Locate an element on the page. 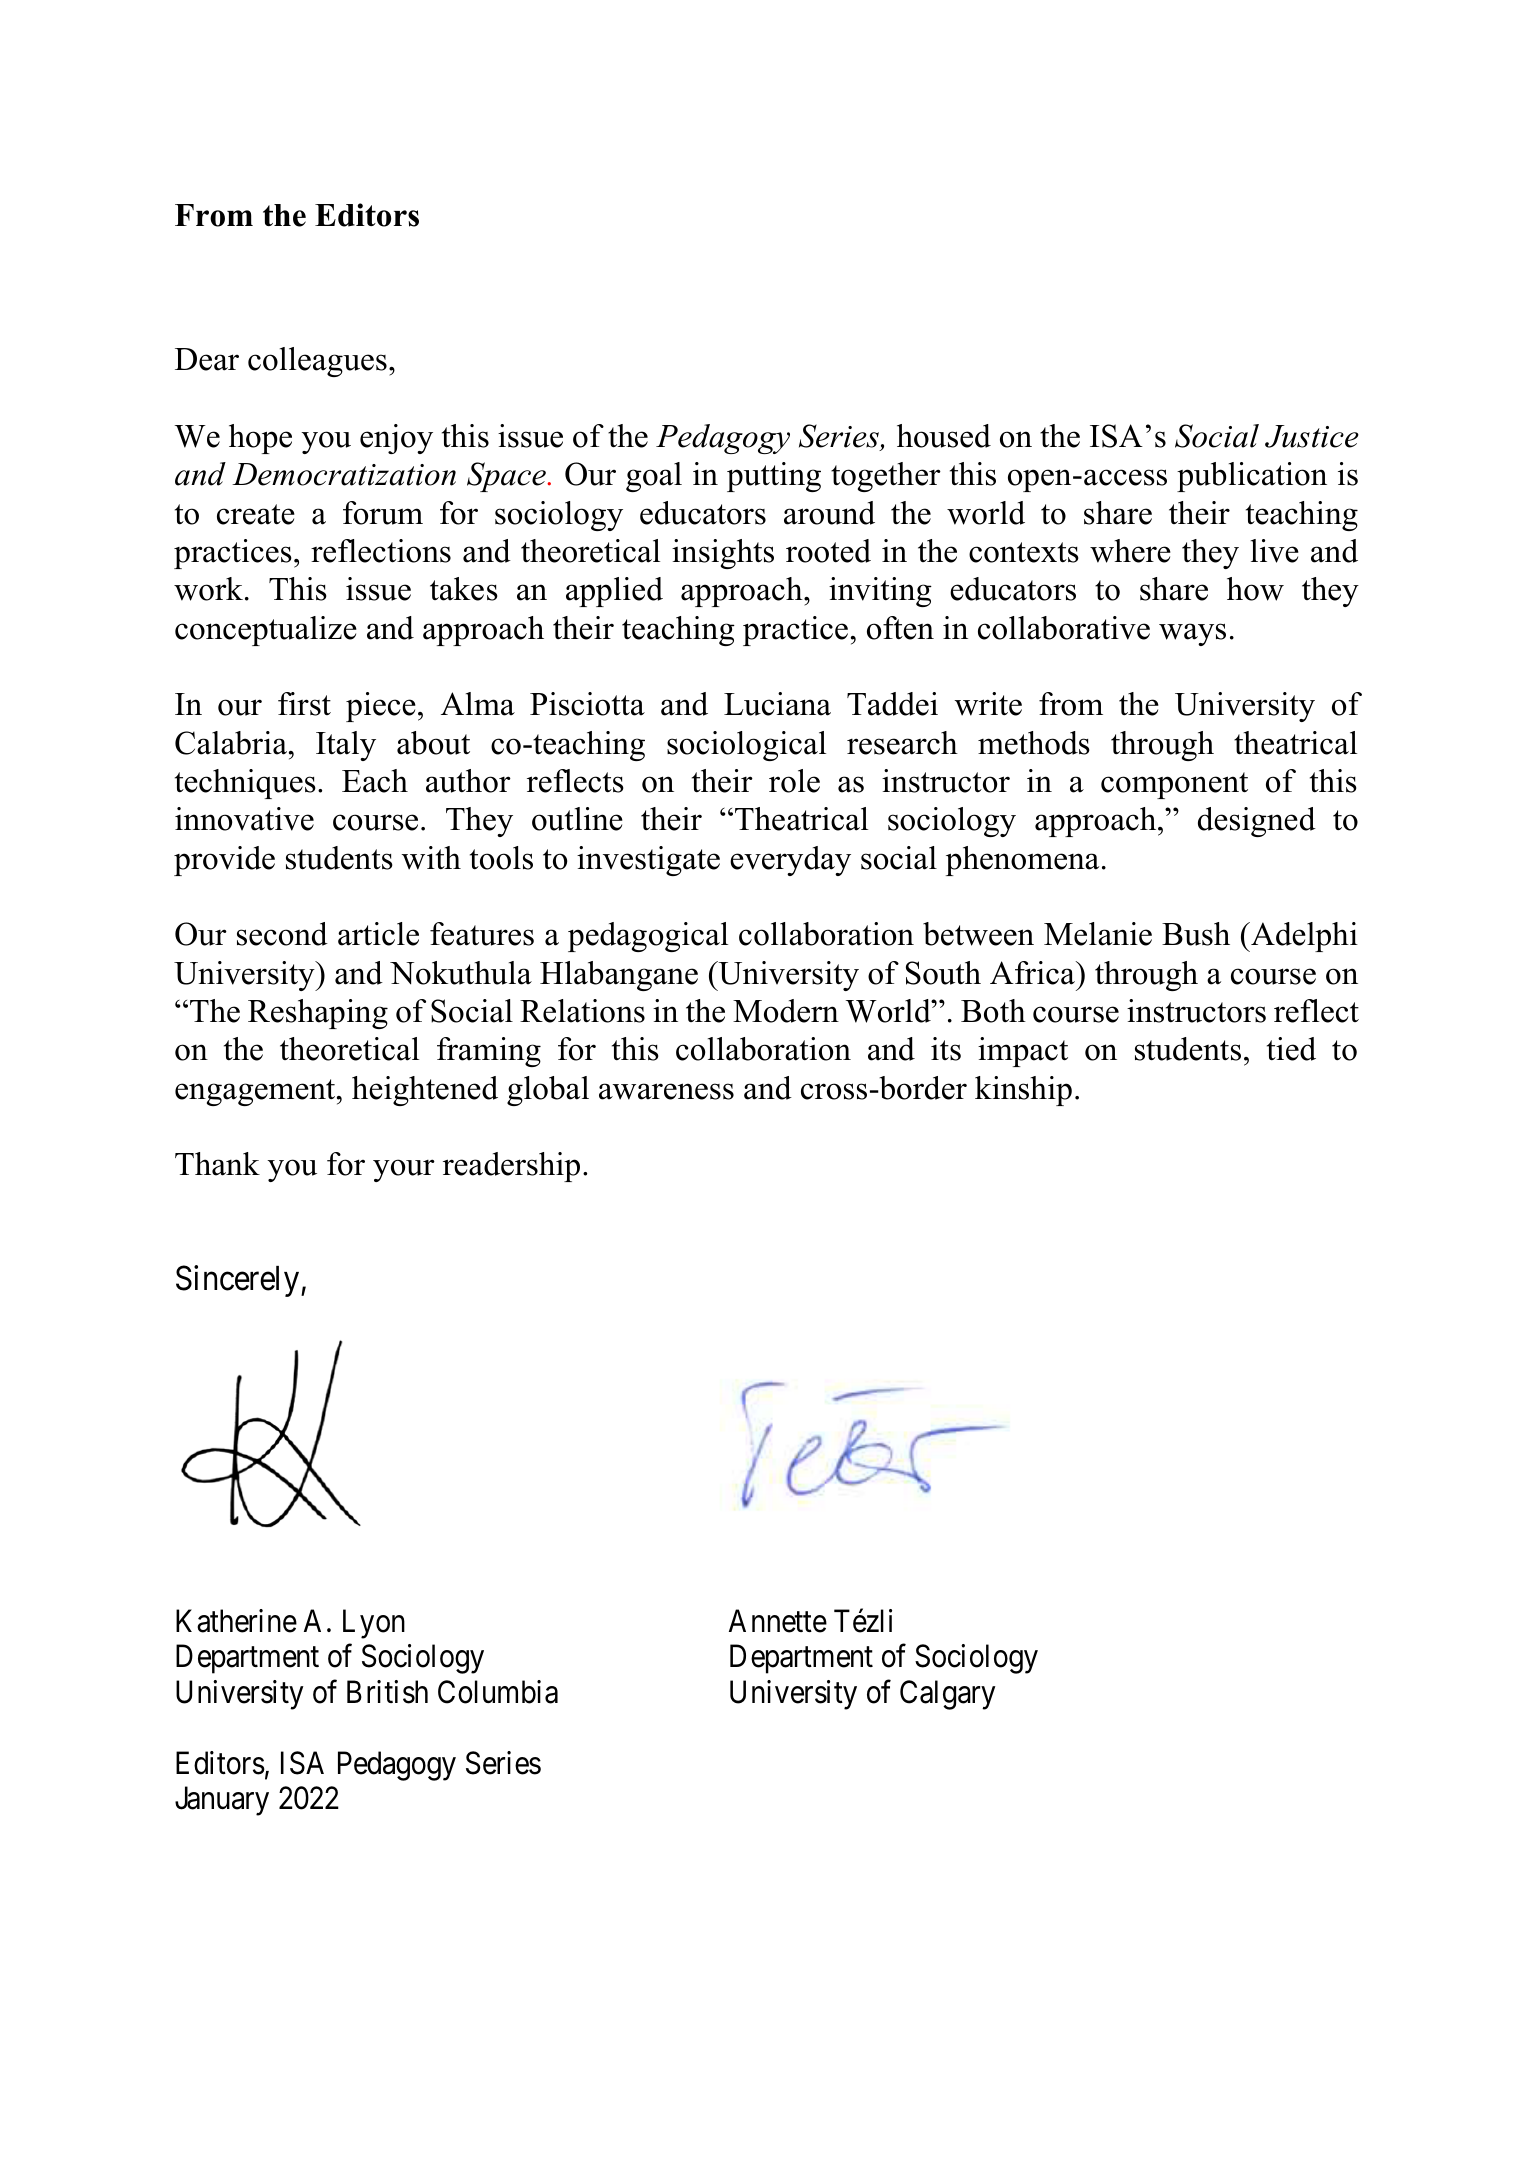 The height and width of the image is (2158, 1526). colleagues is located at coordinates (317, 362).
